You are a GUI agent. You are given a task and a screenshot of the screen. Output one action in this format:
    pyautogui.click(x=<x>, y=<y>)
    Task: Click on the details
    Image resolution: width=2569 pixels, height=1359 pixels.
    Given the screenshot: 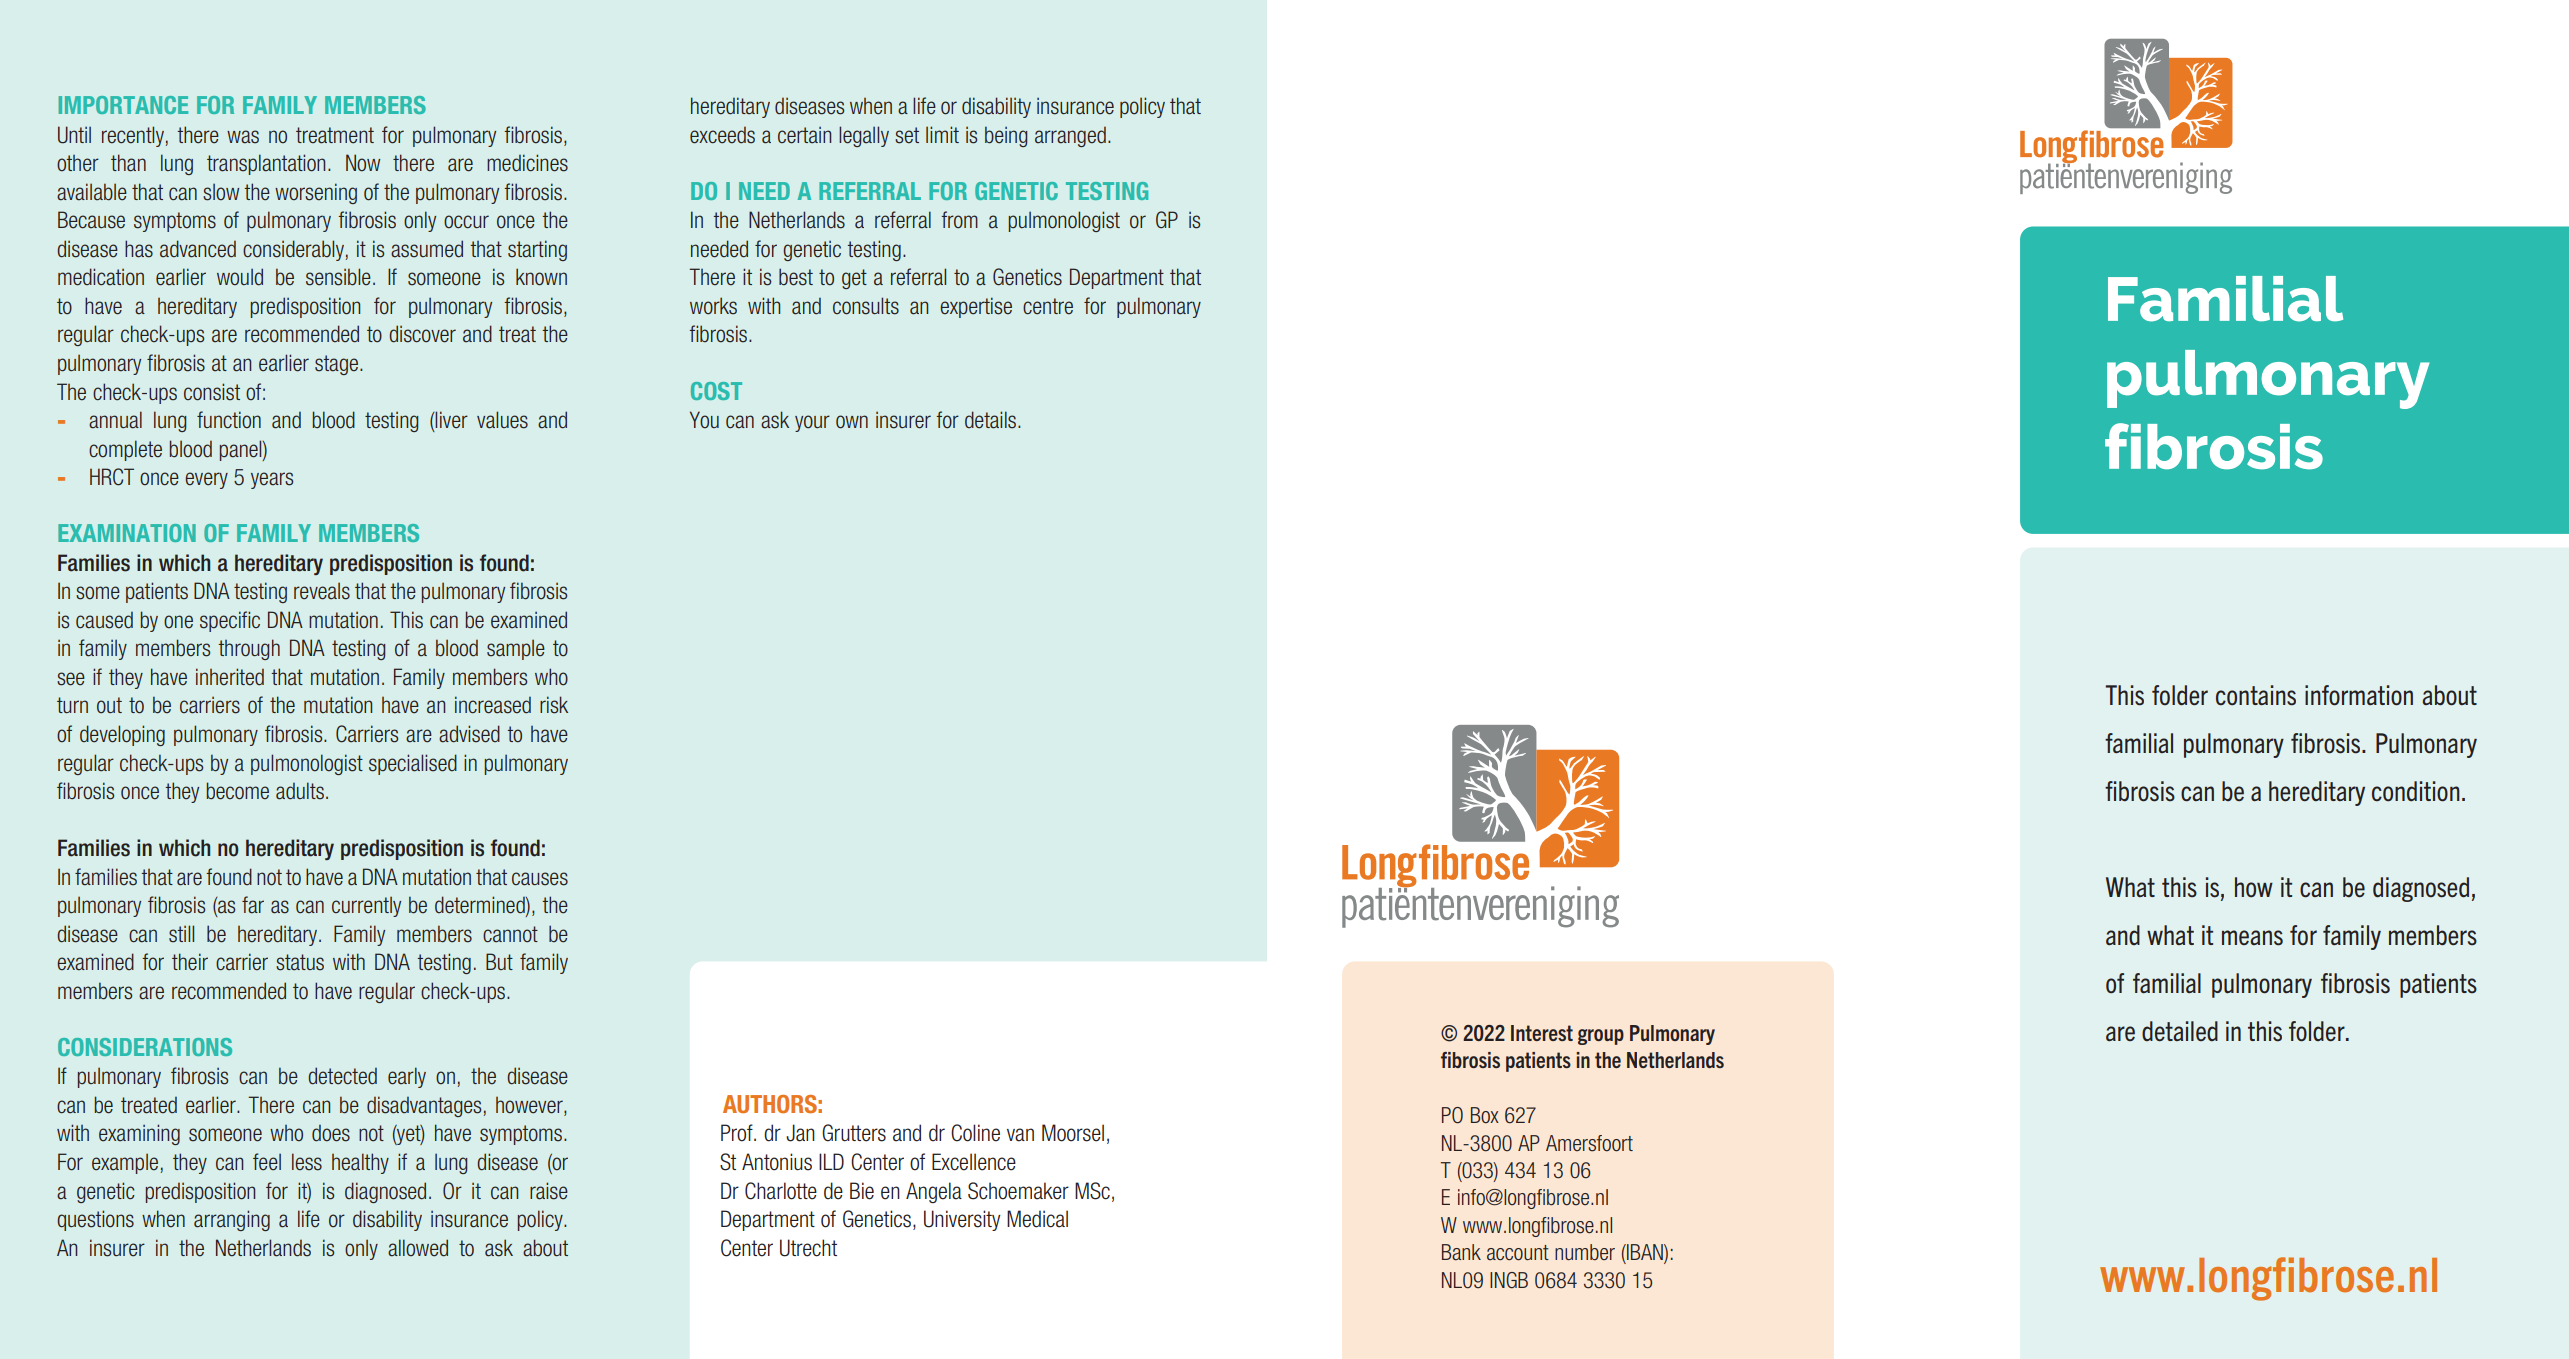 What is the action you would take?
    pyautogui.click(x=992, y=420)
